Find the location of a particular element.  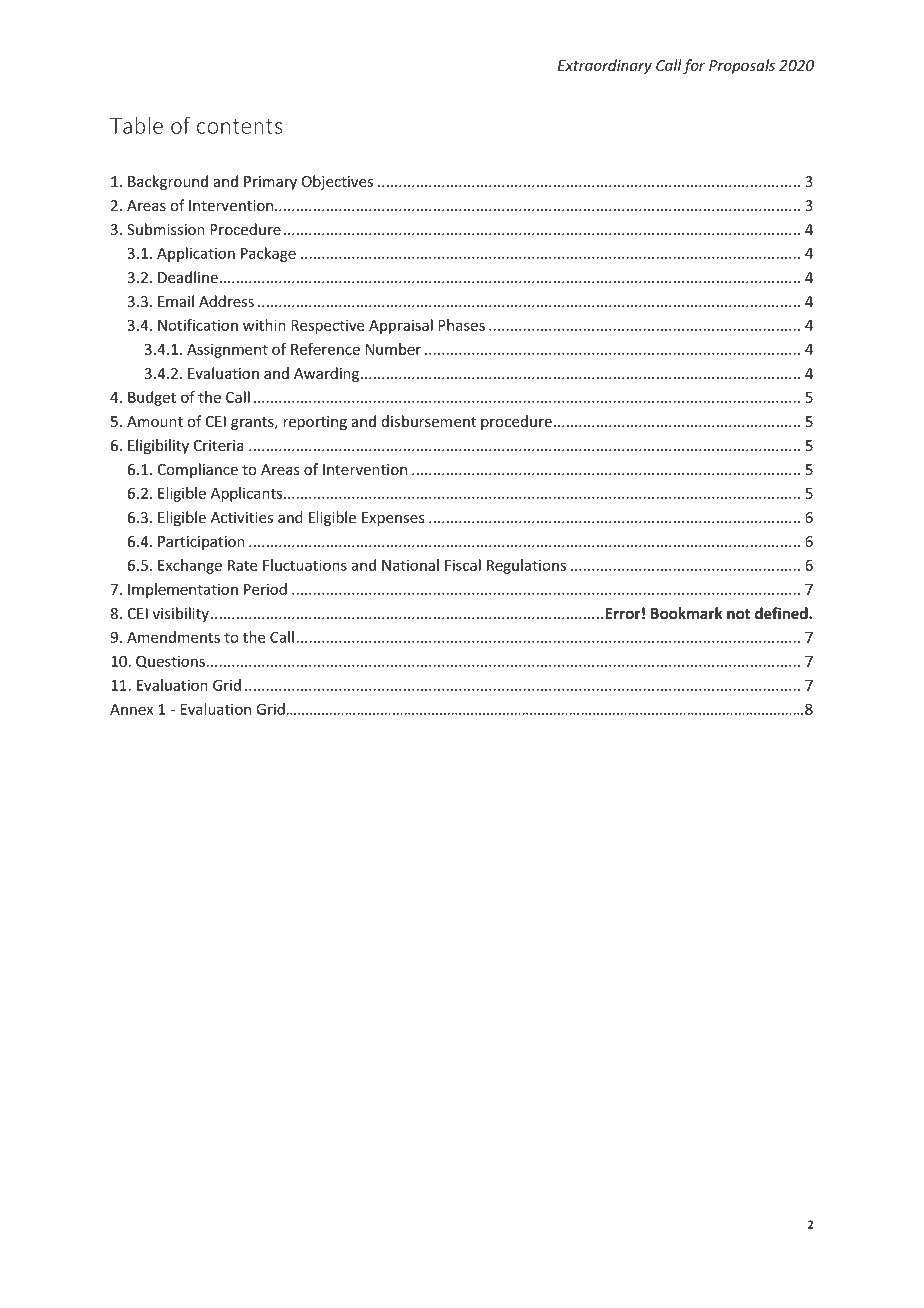

defined is located at coordinates (782, 613).
